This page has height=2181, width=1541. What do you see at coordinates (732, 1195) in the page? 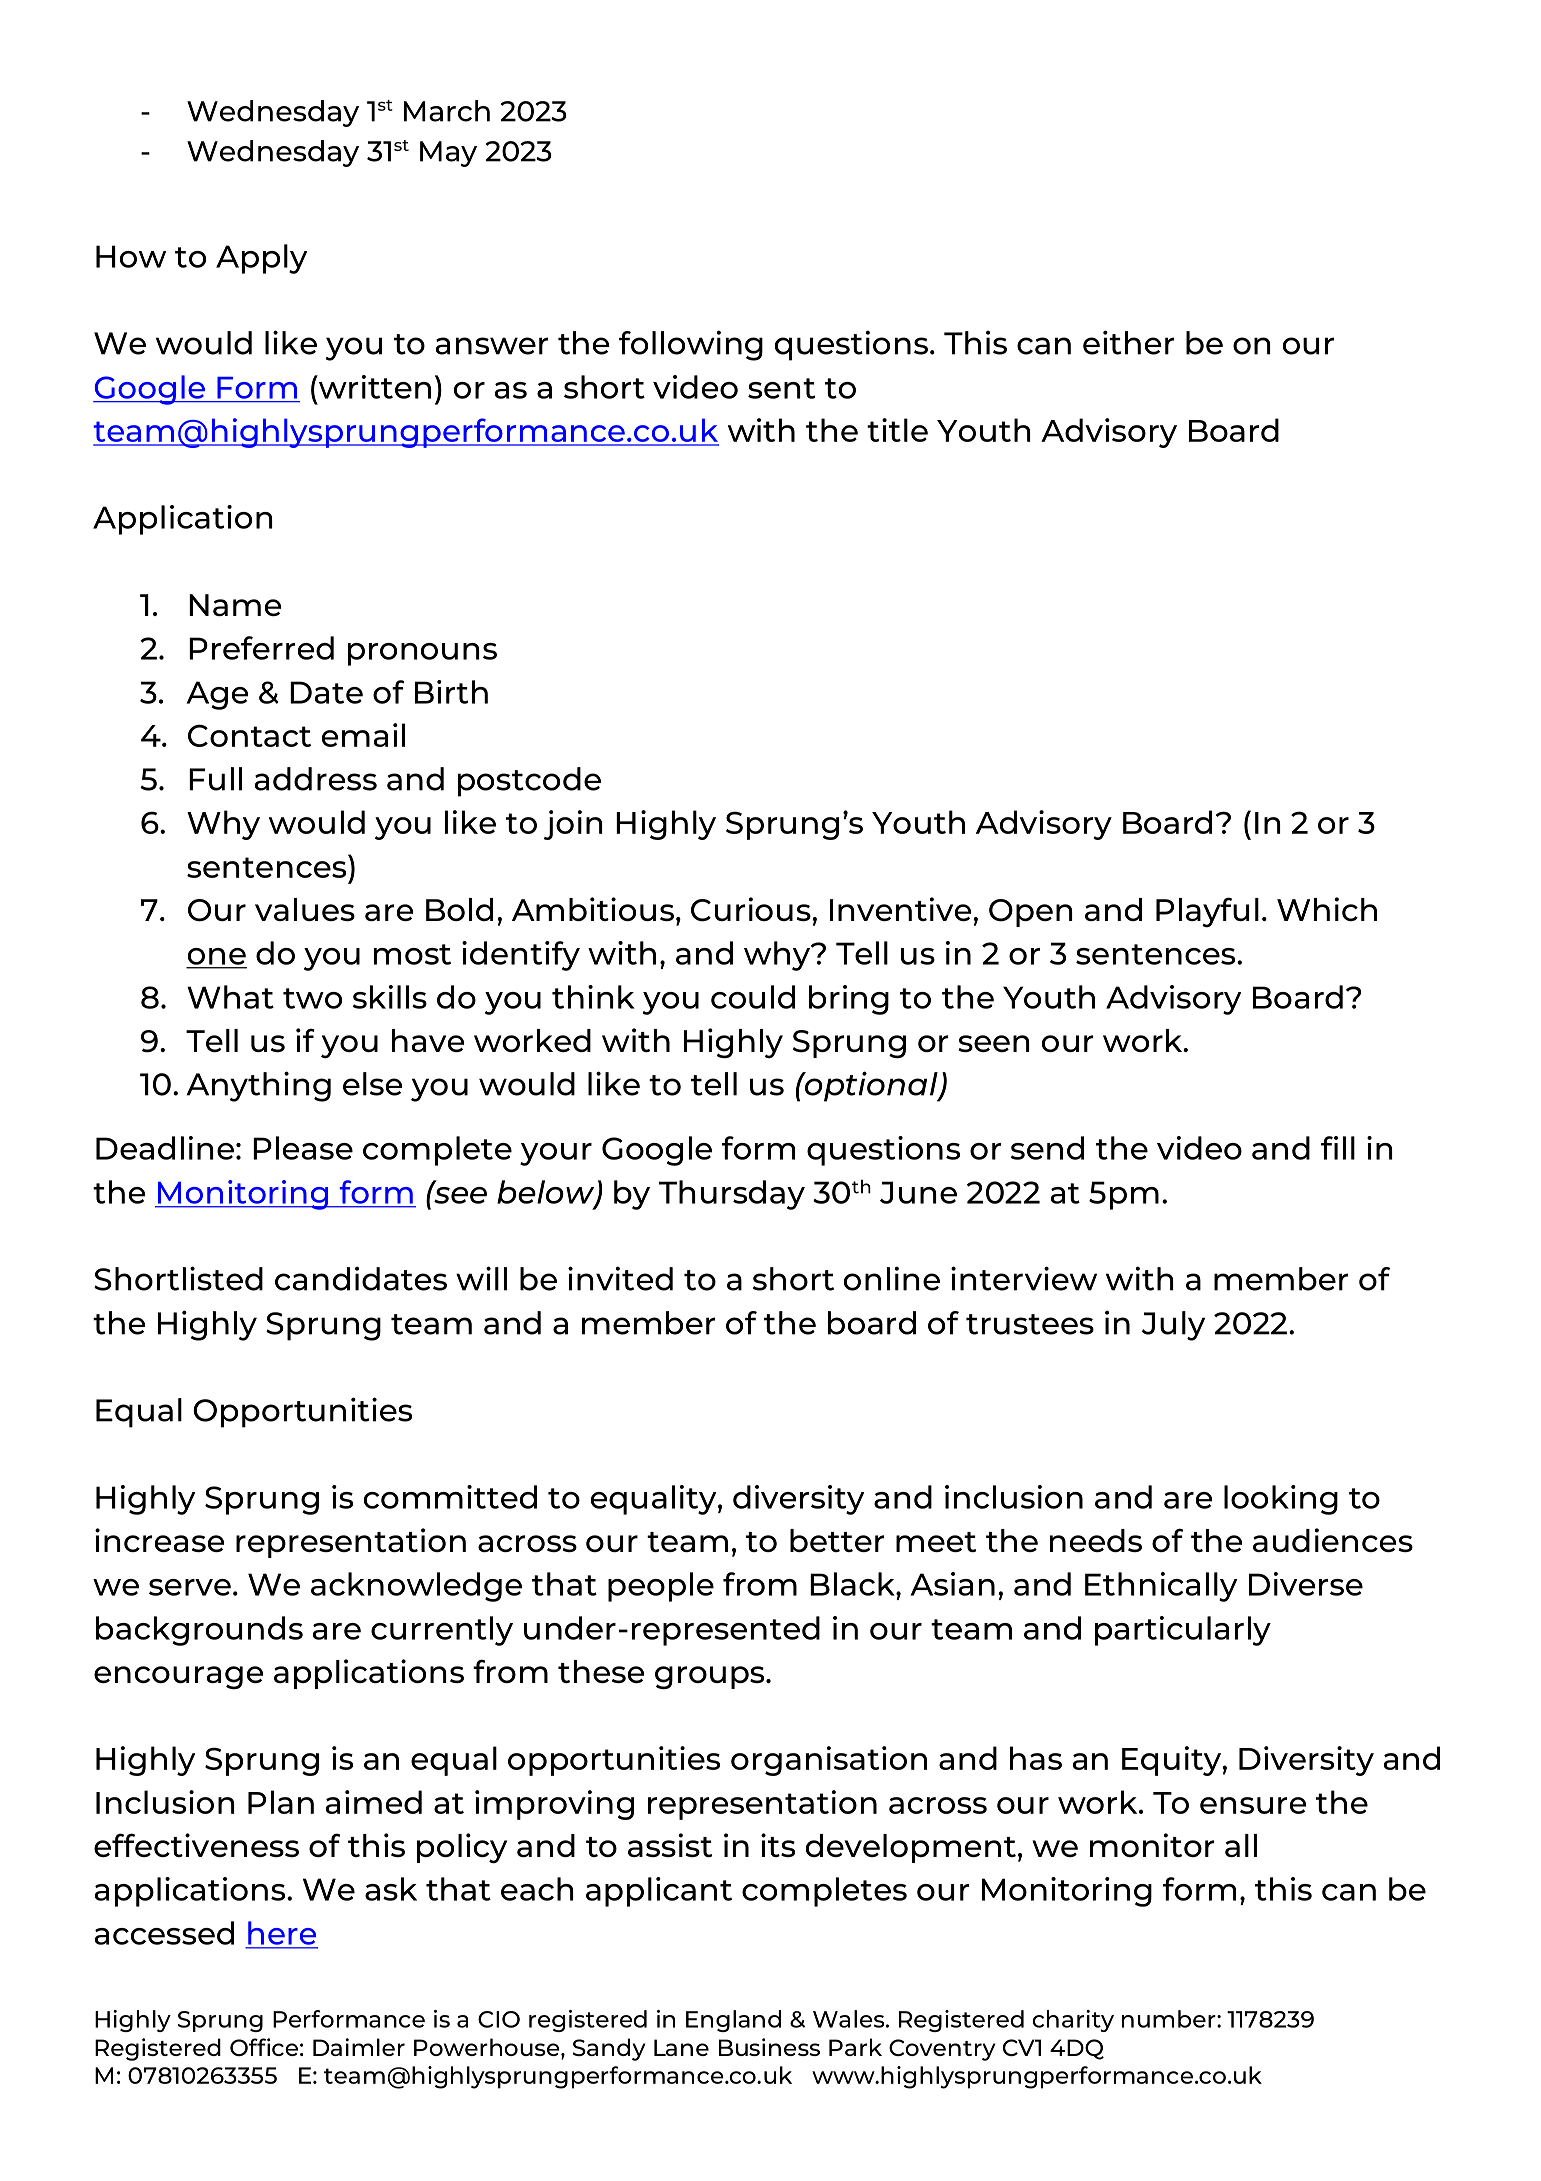
I see `Thursday` at bounding box center [732, 1195].
